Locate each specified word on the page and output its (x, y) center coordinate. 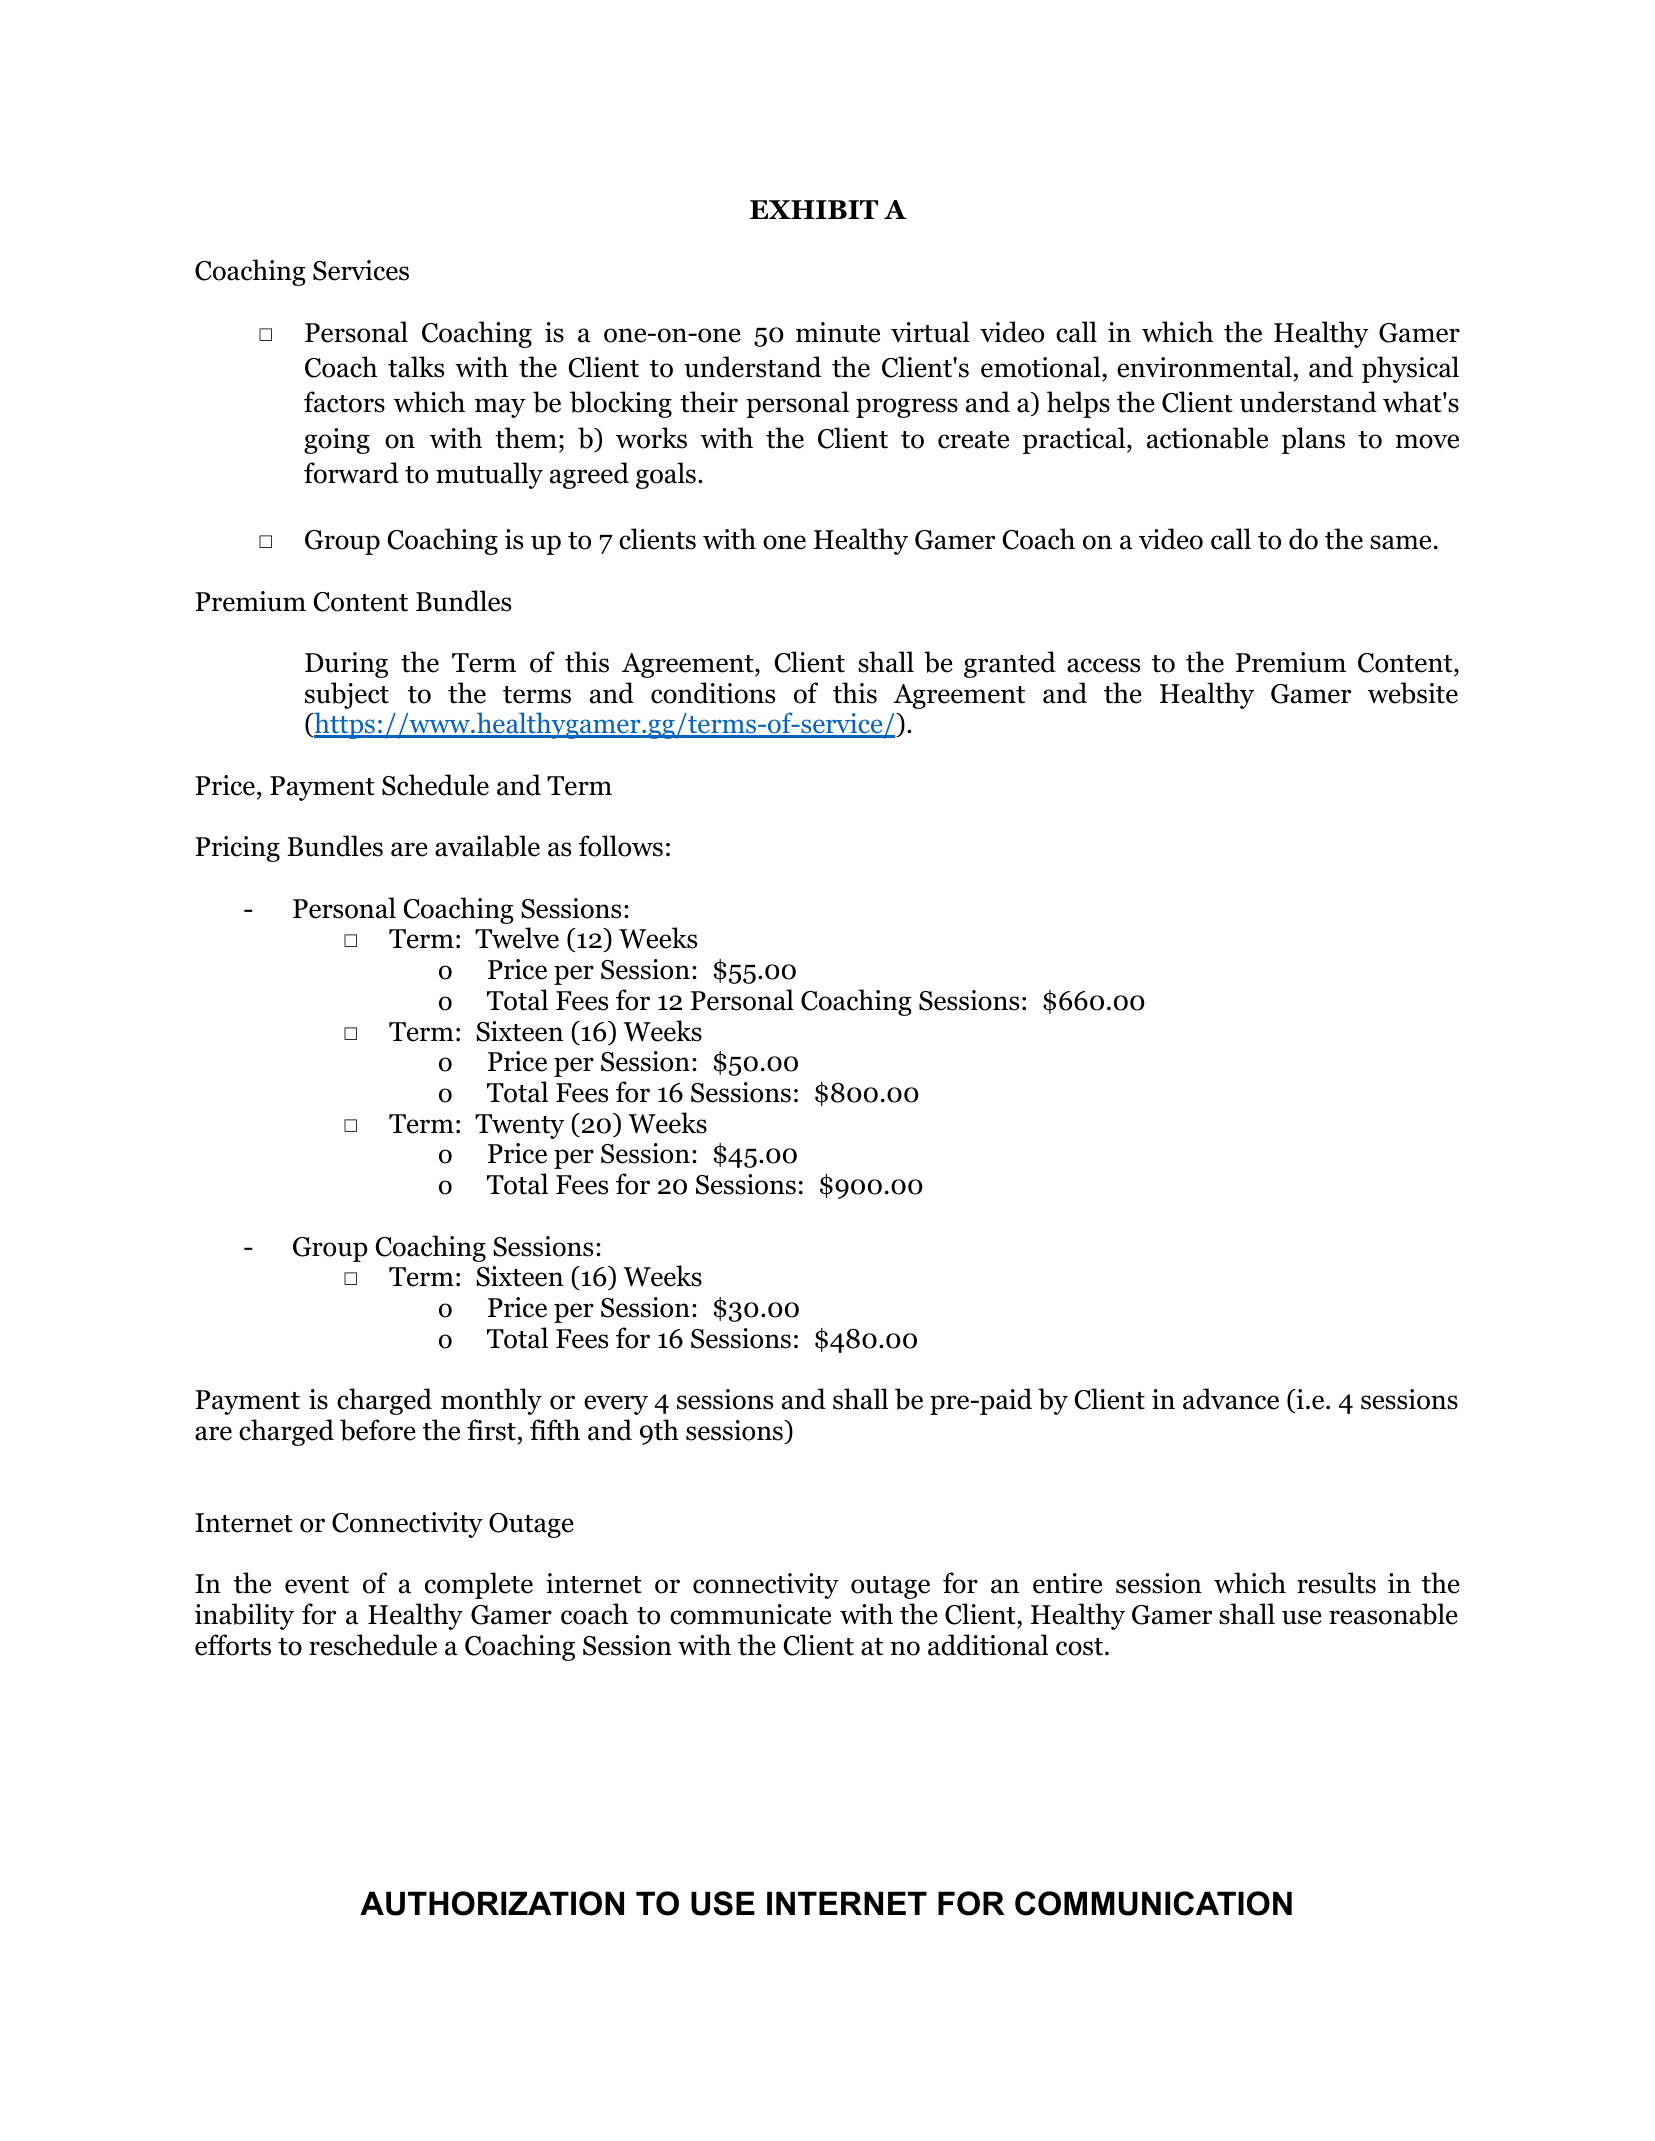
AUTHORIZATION (492, 1903)
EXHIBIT (814, 209)
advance (1231, 1399)
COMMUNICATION (1153, 1903)
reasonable (1393, 1614)
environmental (1204, 367)
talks (416, 367)
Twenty (519, 1126)
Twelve (517, 938)
